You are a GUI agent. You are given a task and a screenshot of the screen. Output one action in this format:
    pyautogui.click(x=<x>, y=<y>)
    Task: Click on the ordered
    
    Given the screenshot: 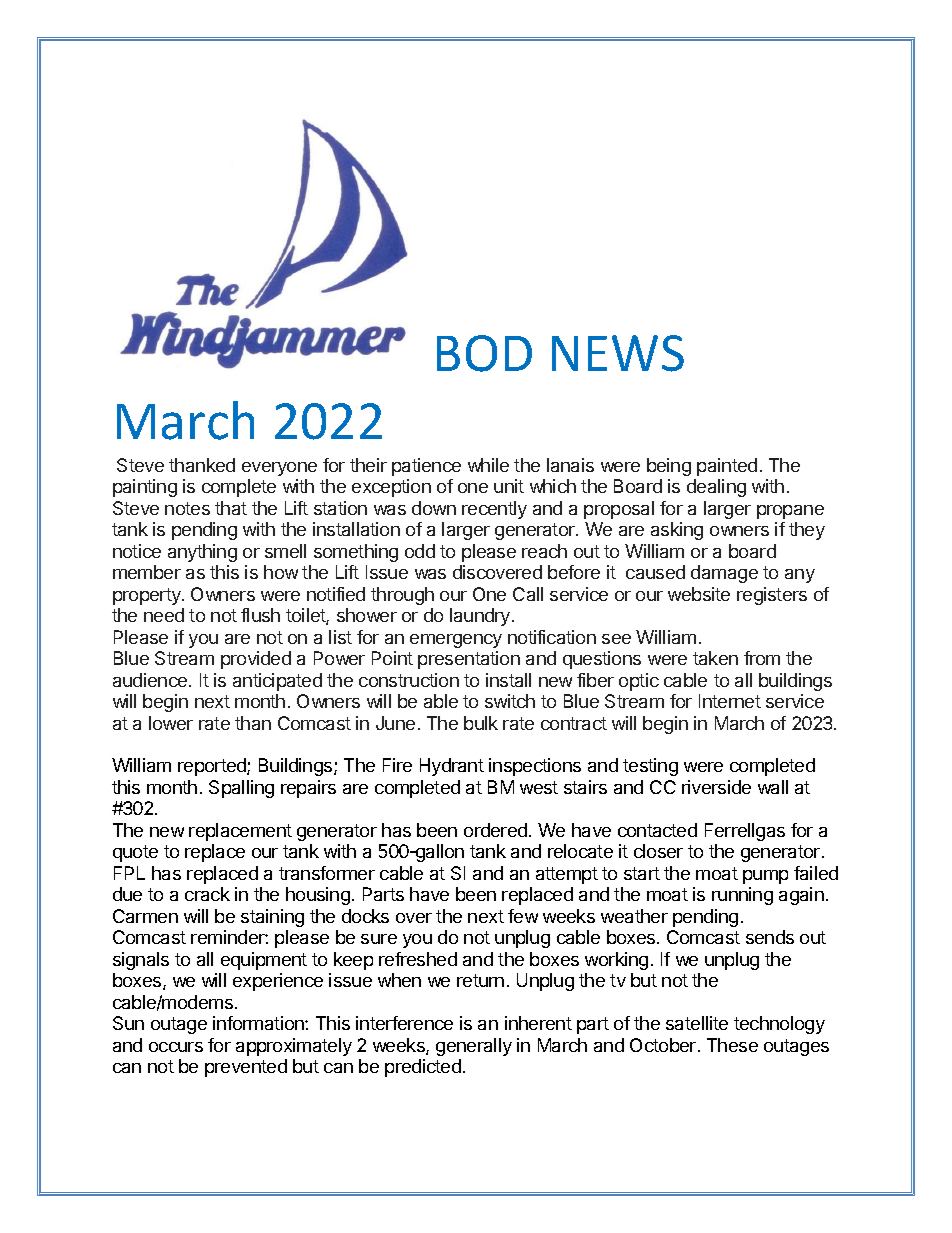 What is the action you would take?
    pyautogui.click(x=495, y=830)
